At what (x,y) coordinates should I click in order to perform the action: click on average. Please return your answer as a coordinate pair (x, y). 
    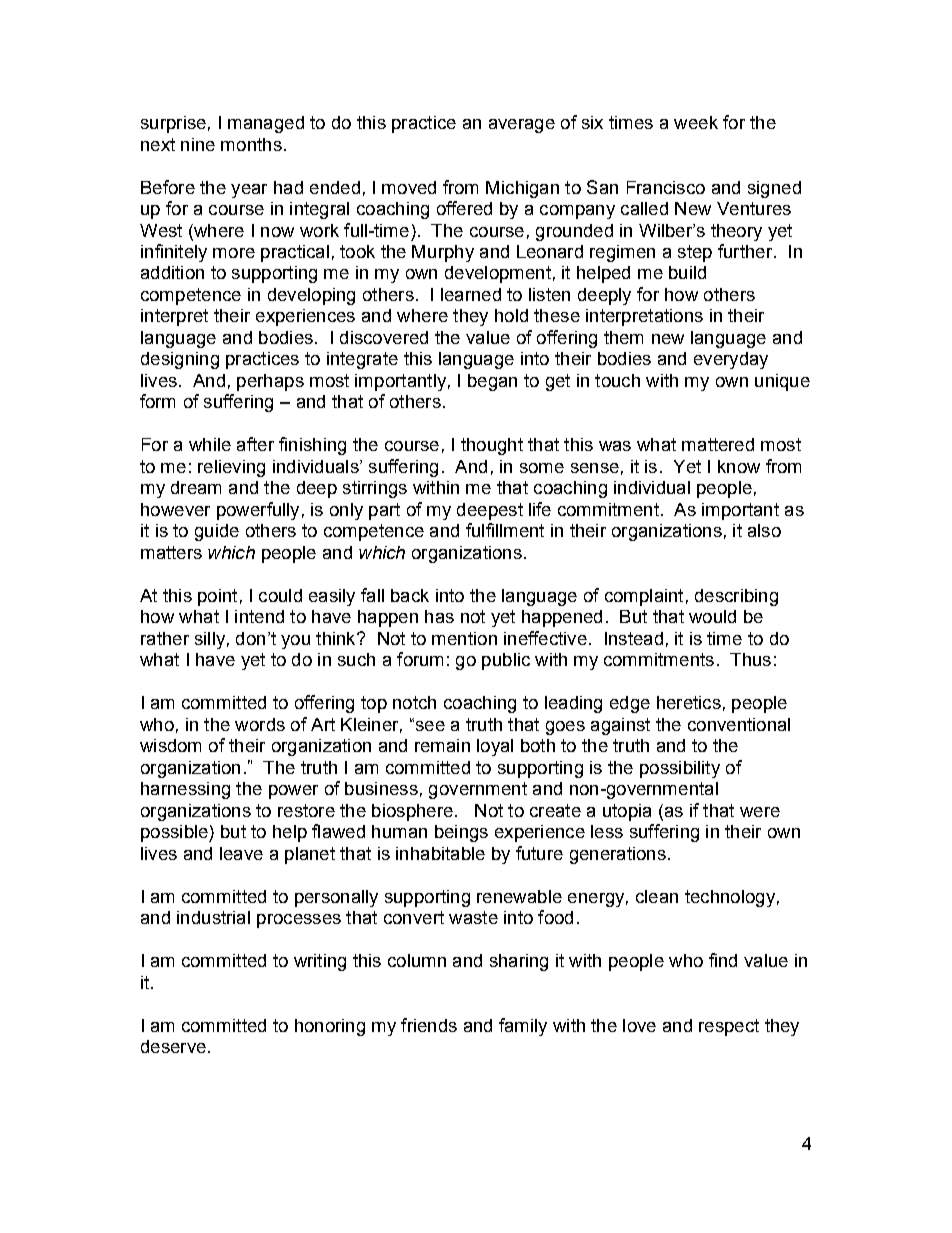
    Looking at the image, I should click on (522, 126).
